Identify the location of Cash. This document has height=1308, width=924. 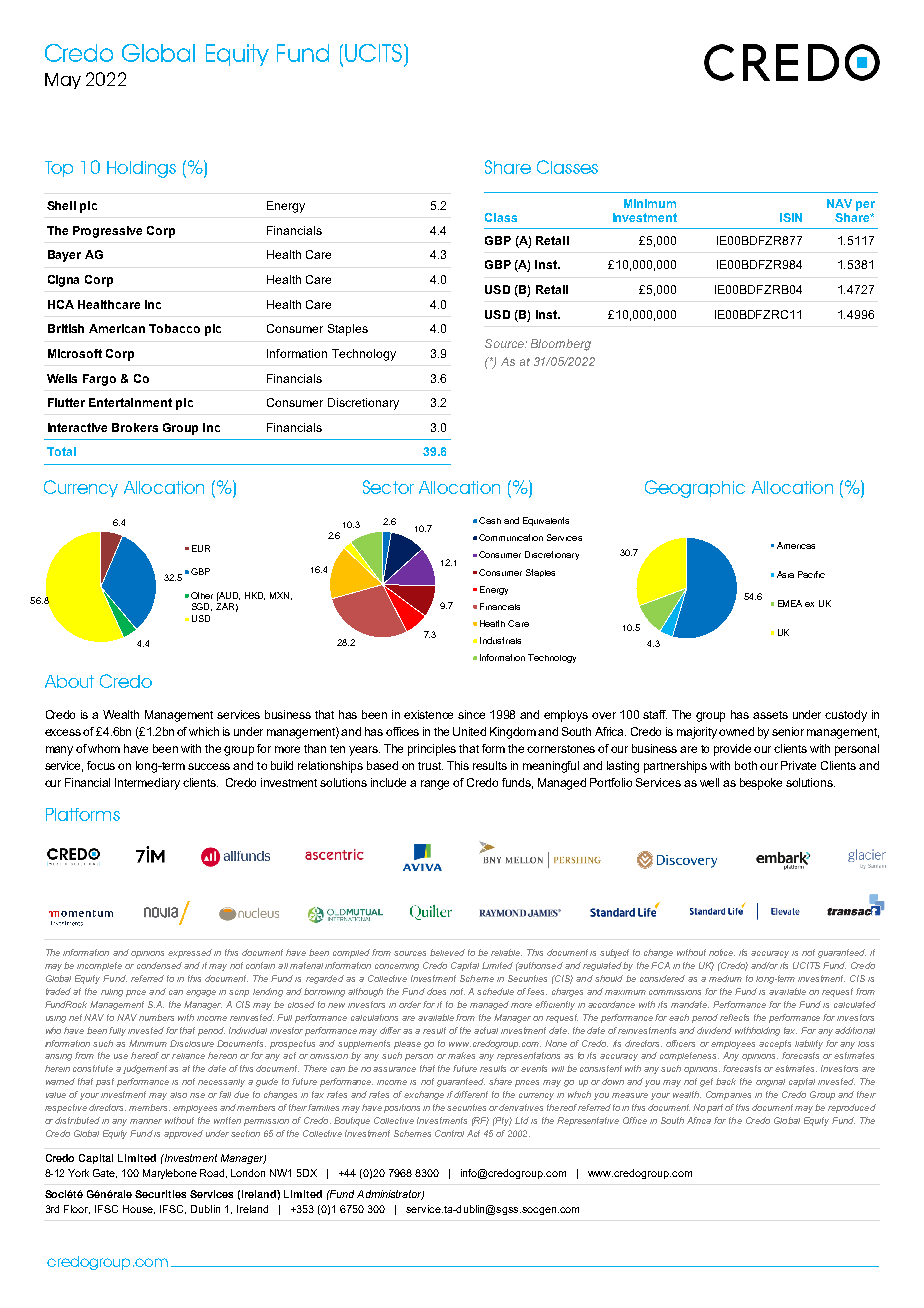
(490, 520).
